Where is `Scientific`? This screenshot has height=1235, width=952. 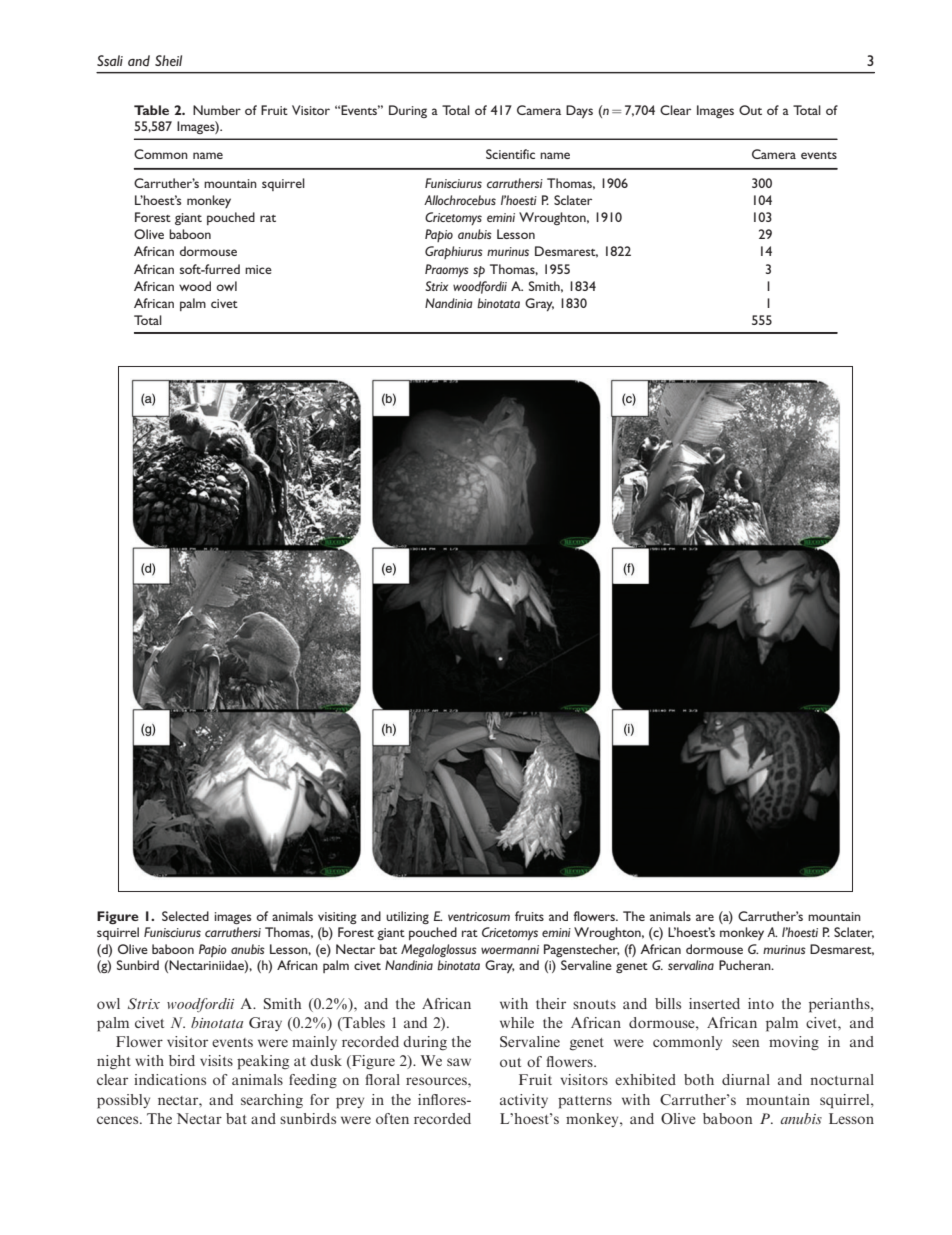
Scientific is located at coordinates (510, 154).
